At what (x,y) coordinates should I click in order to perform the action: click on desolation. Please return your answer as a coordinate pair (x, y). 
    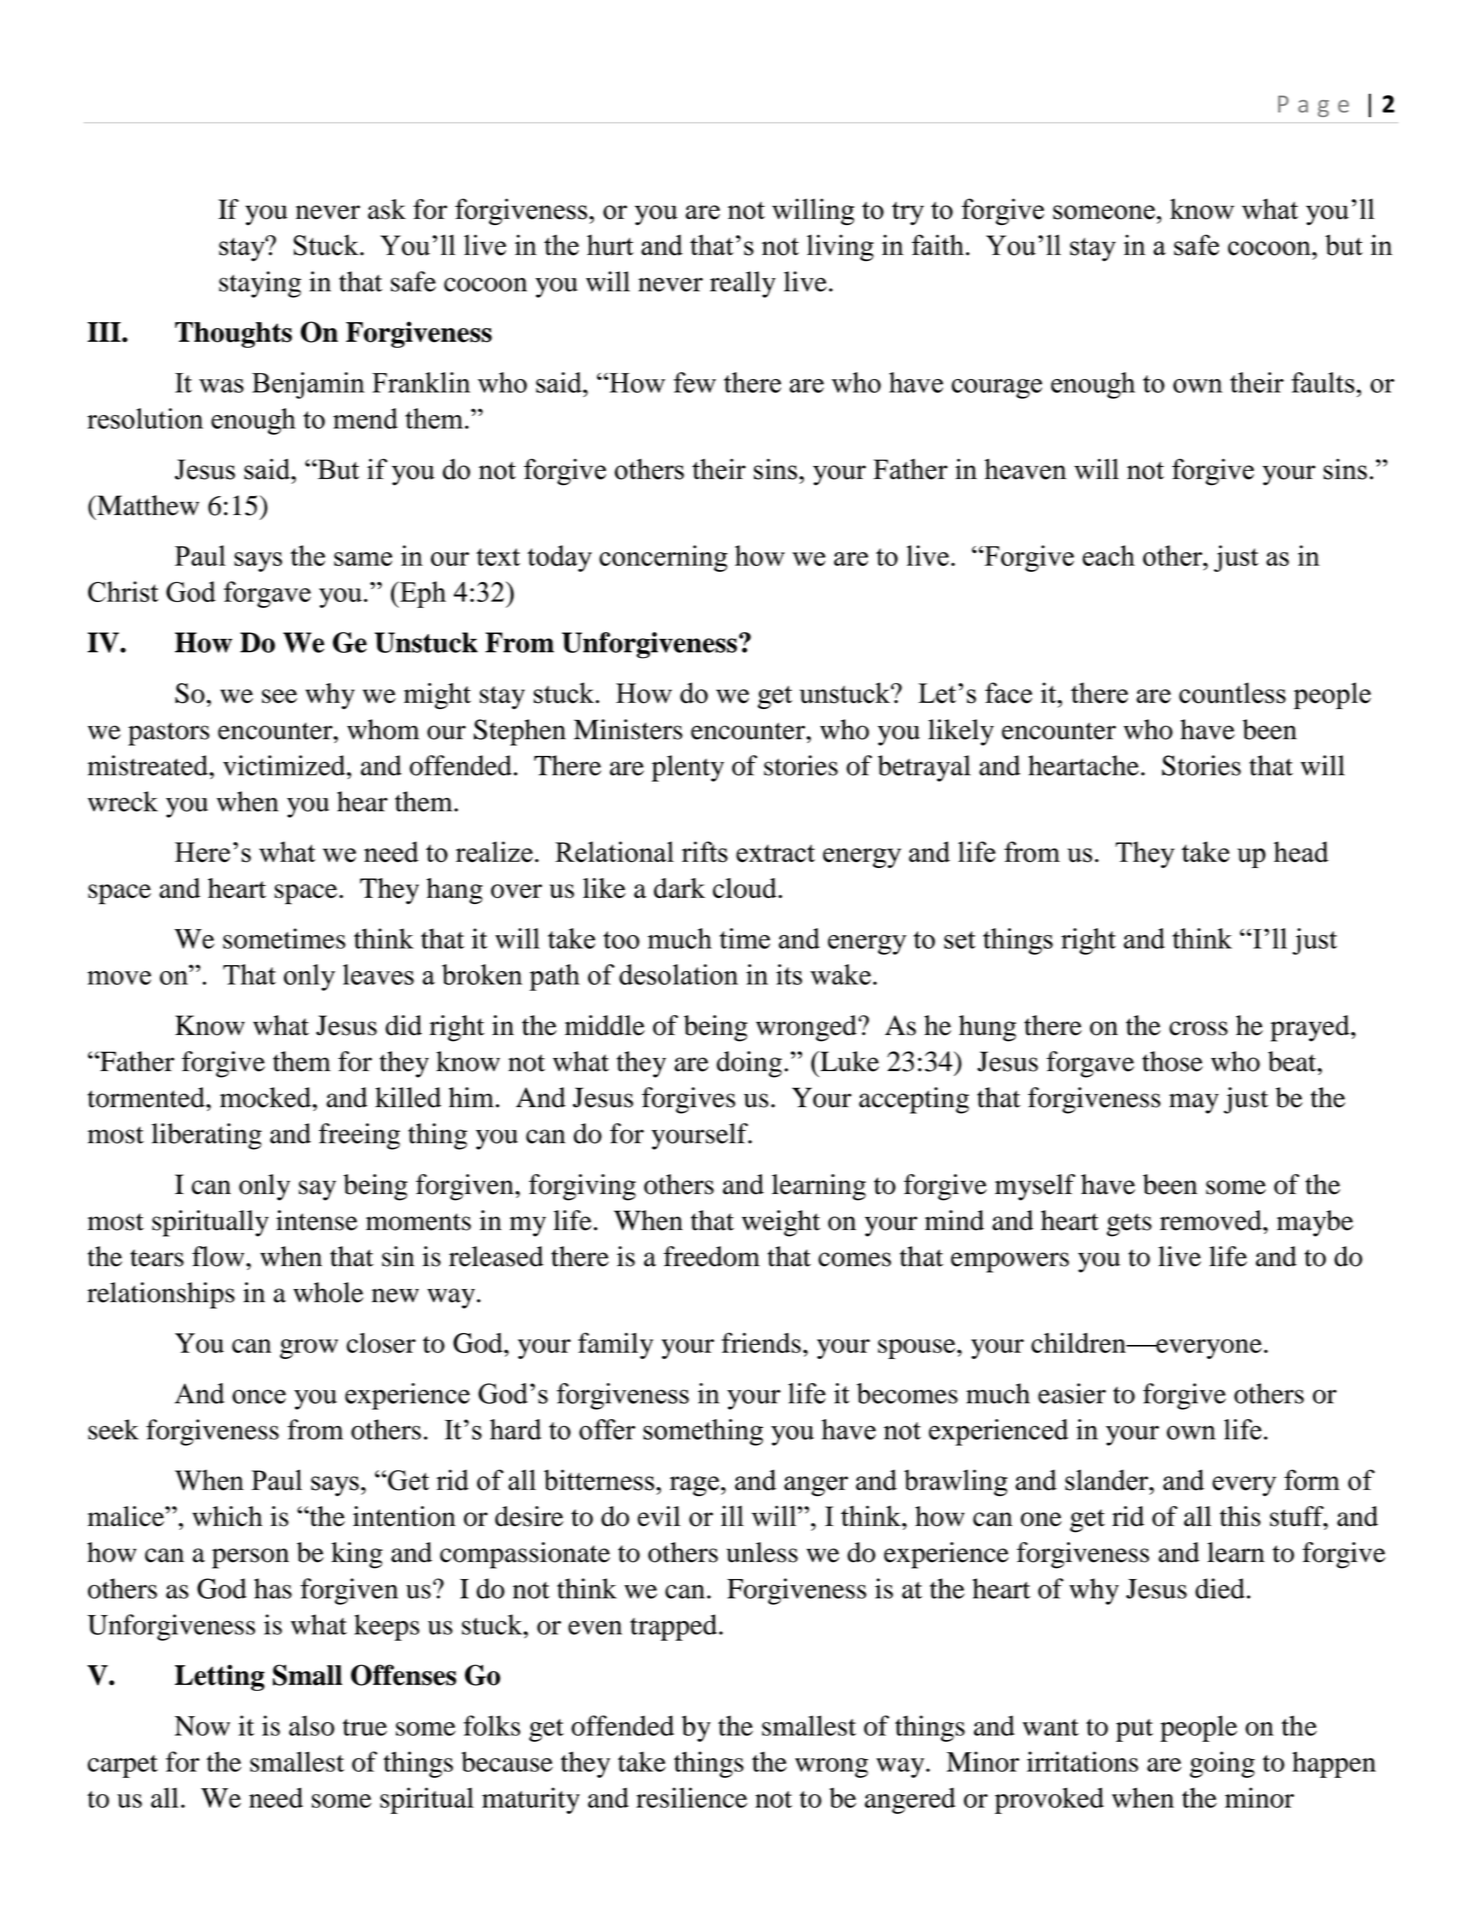
    Looking at the image, I should click on (678, 974).
